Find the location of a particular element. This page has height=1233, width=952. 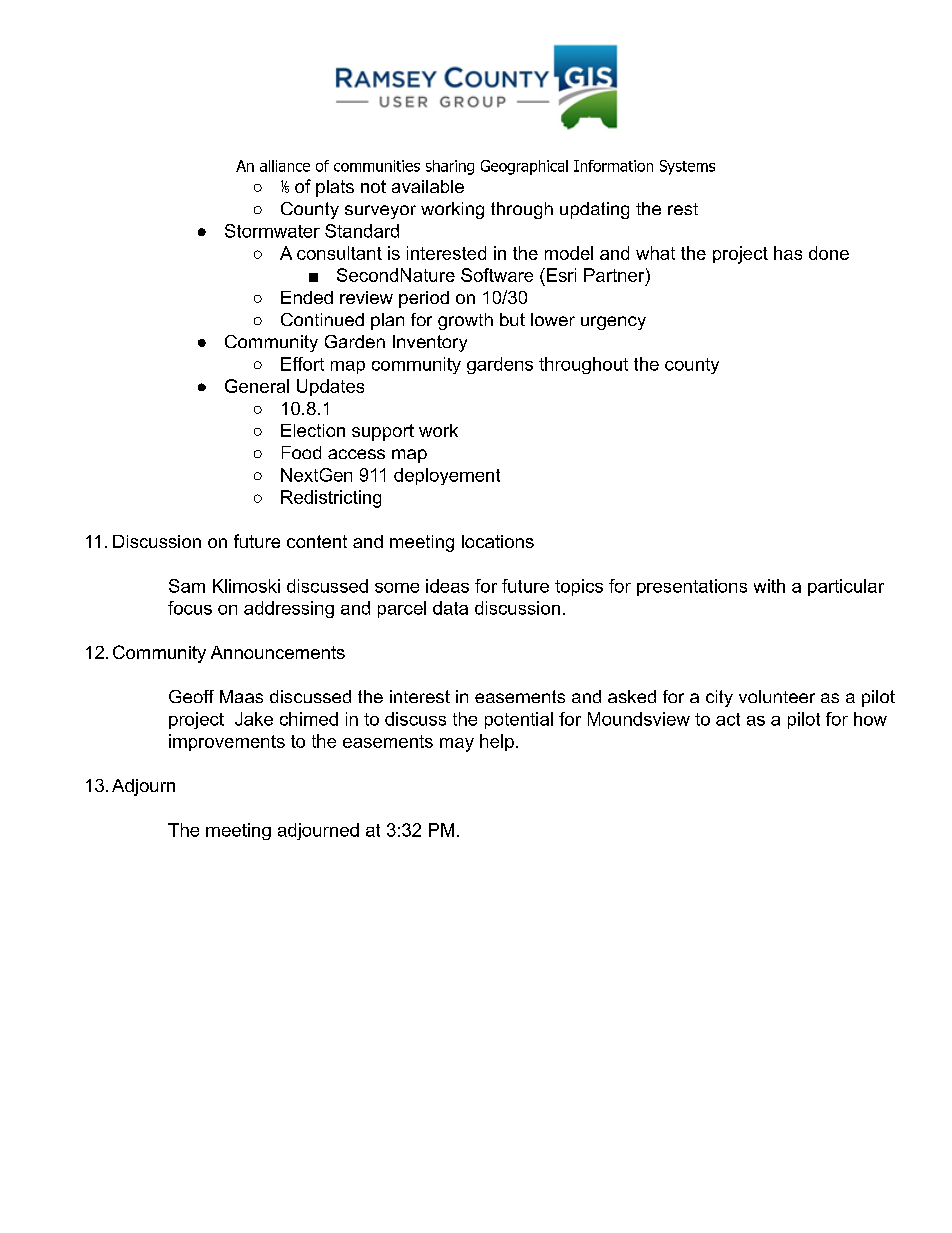

Systems is located at coordinates (687, 167).
